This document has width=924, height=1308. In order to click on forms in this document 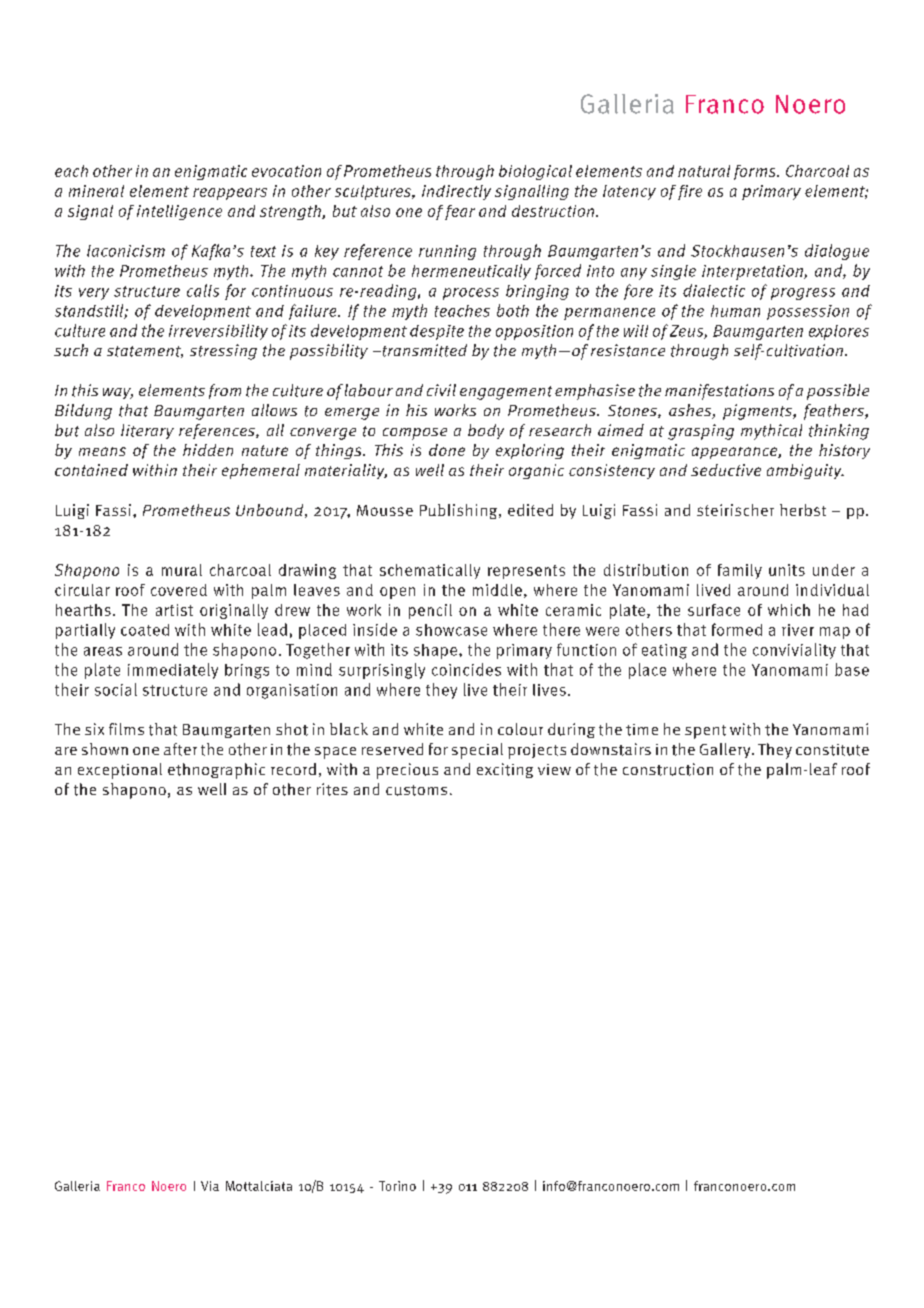, I will do `click(756, 172)`.
